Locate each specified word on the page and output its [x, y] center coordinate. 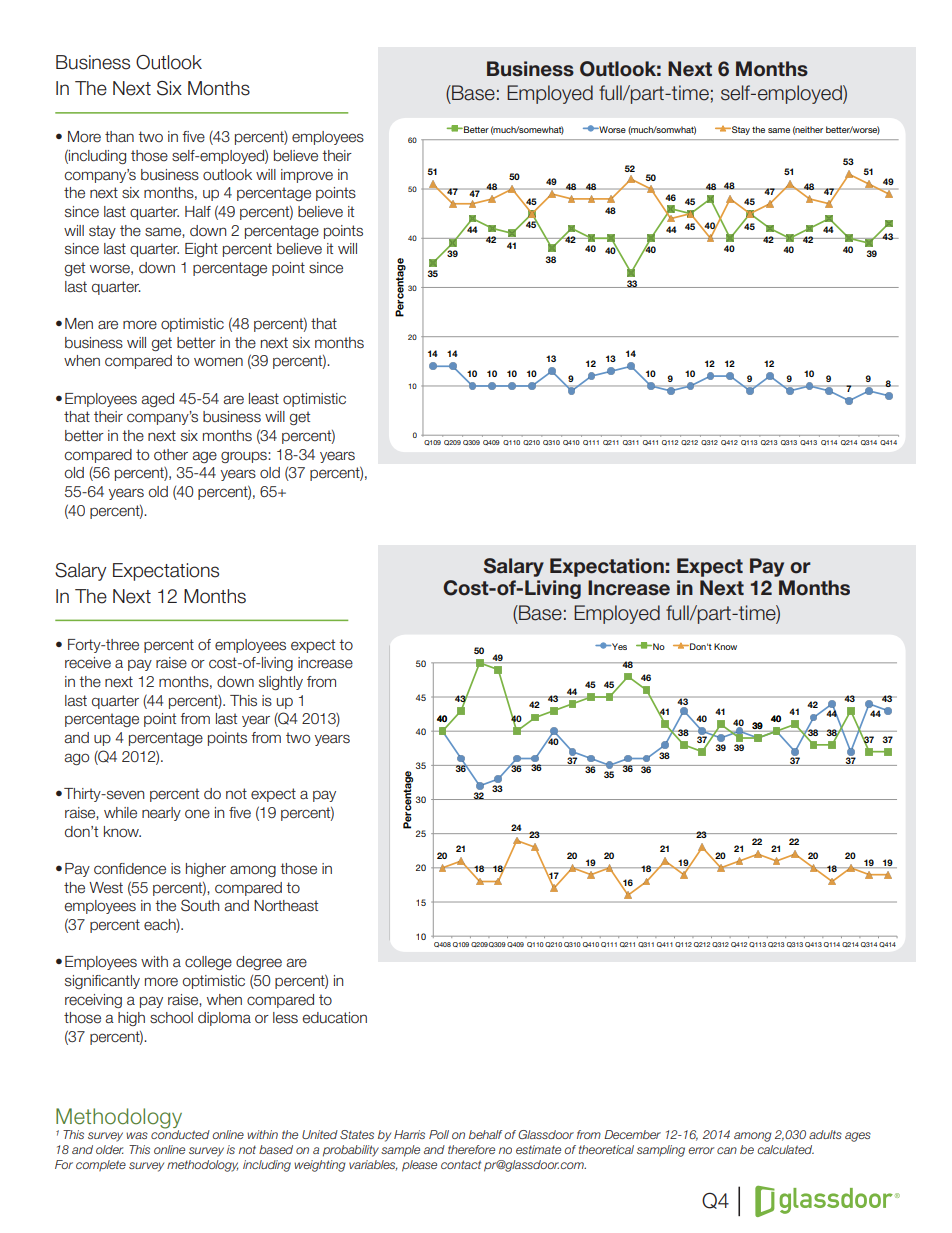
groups [245, 457]
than [119, 136]
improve [307, 176]
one [197, 814]
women [218, 362]
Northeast [286, 906]
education [335, 1018]
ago [76, 759]
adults [825, 1134]
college [208, 963]
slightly [281, 683]
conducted [180, 1133]
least [264, 399]
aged [157, 400]
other [171, 455]
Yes [618, 646]
